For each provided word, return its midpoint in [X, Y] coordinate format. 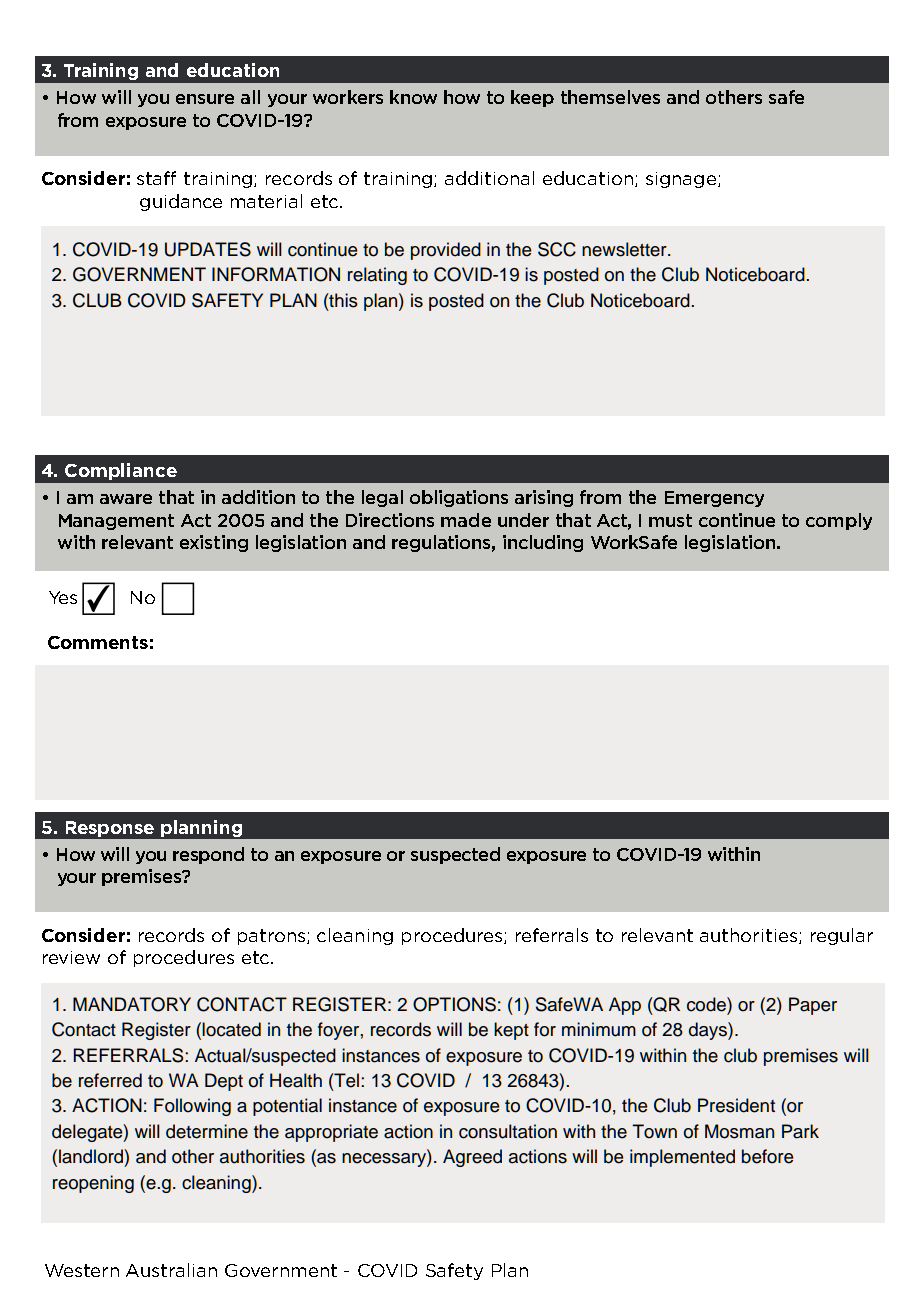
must [670, 520]
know [413, 97]
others [734, 97]
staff [156, 178]
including [543, 543]
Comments [98, 642]
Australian [171, 1270]
